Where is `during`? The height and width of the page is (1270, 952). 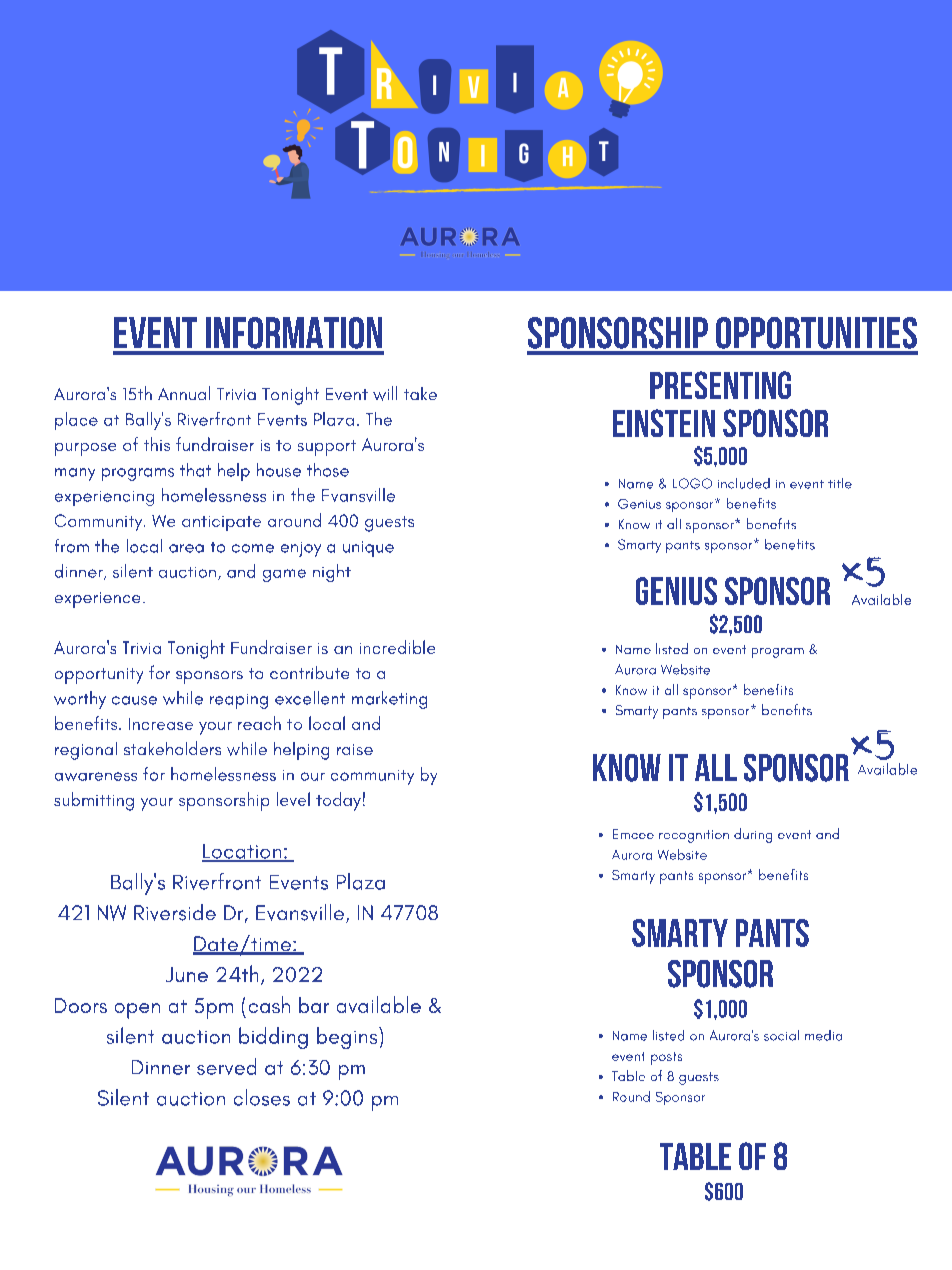
during is located at coordinates (753, 835).
